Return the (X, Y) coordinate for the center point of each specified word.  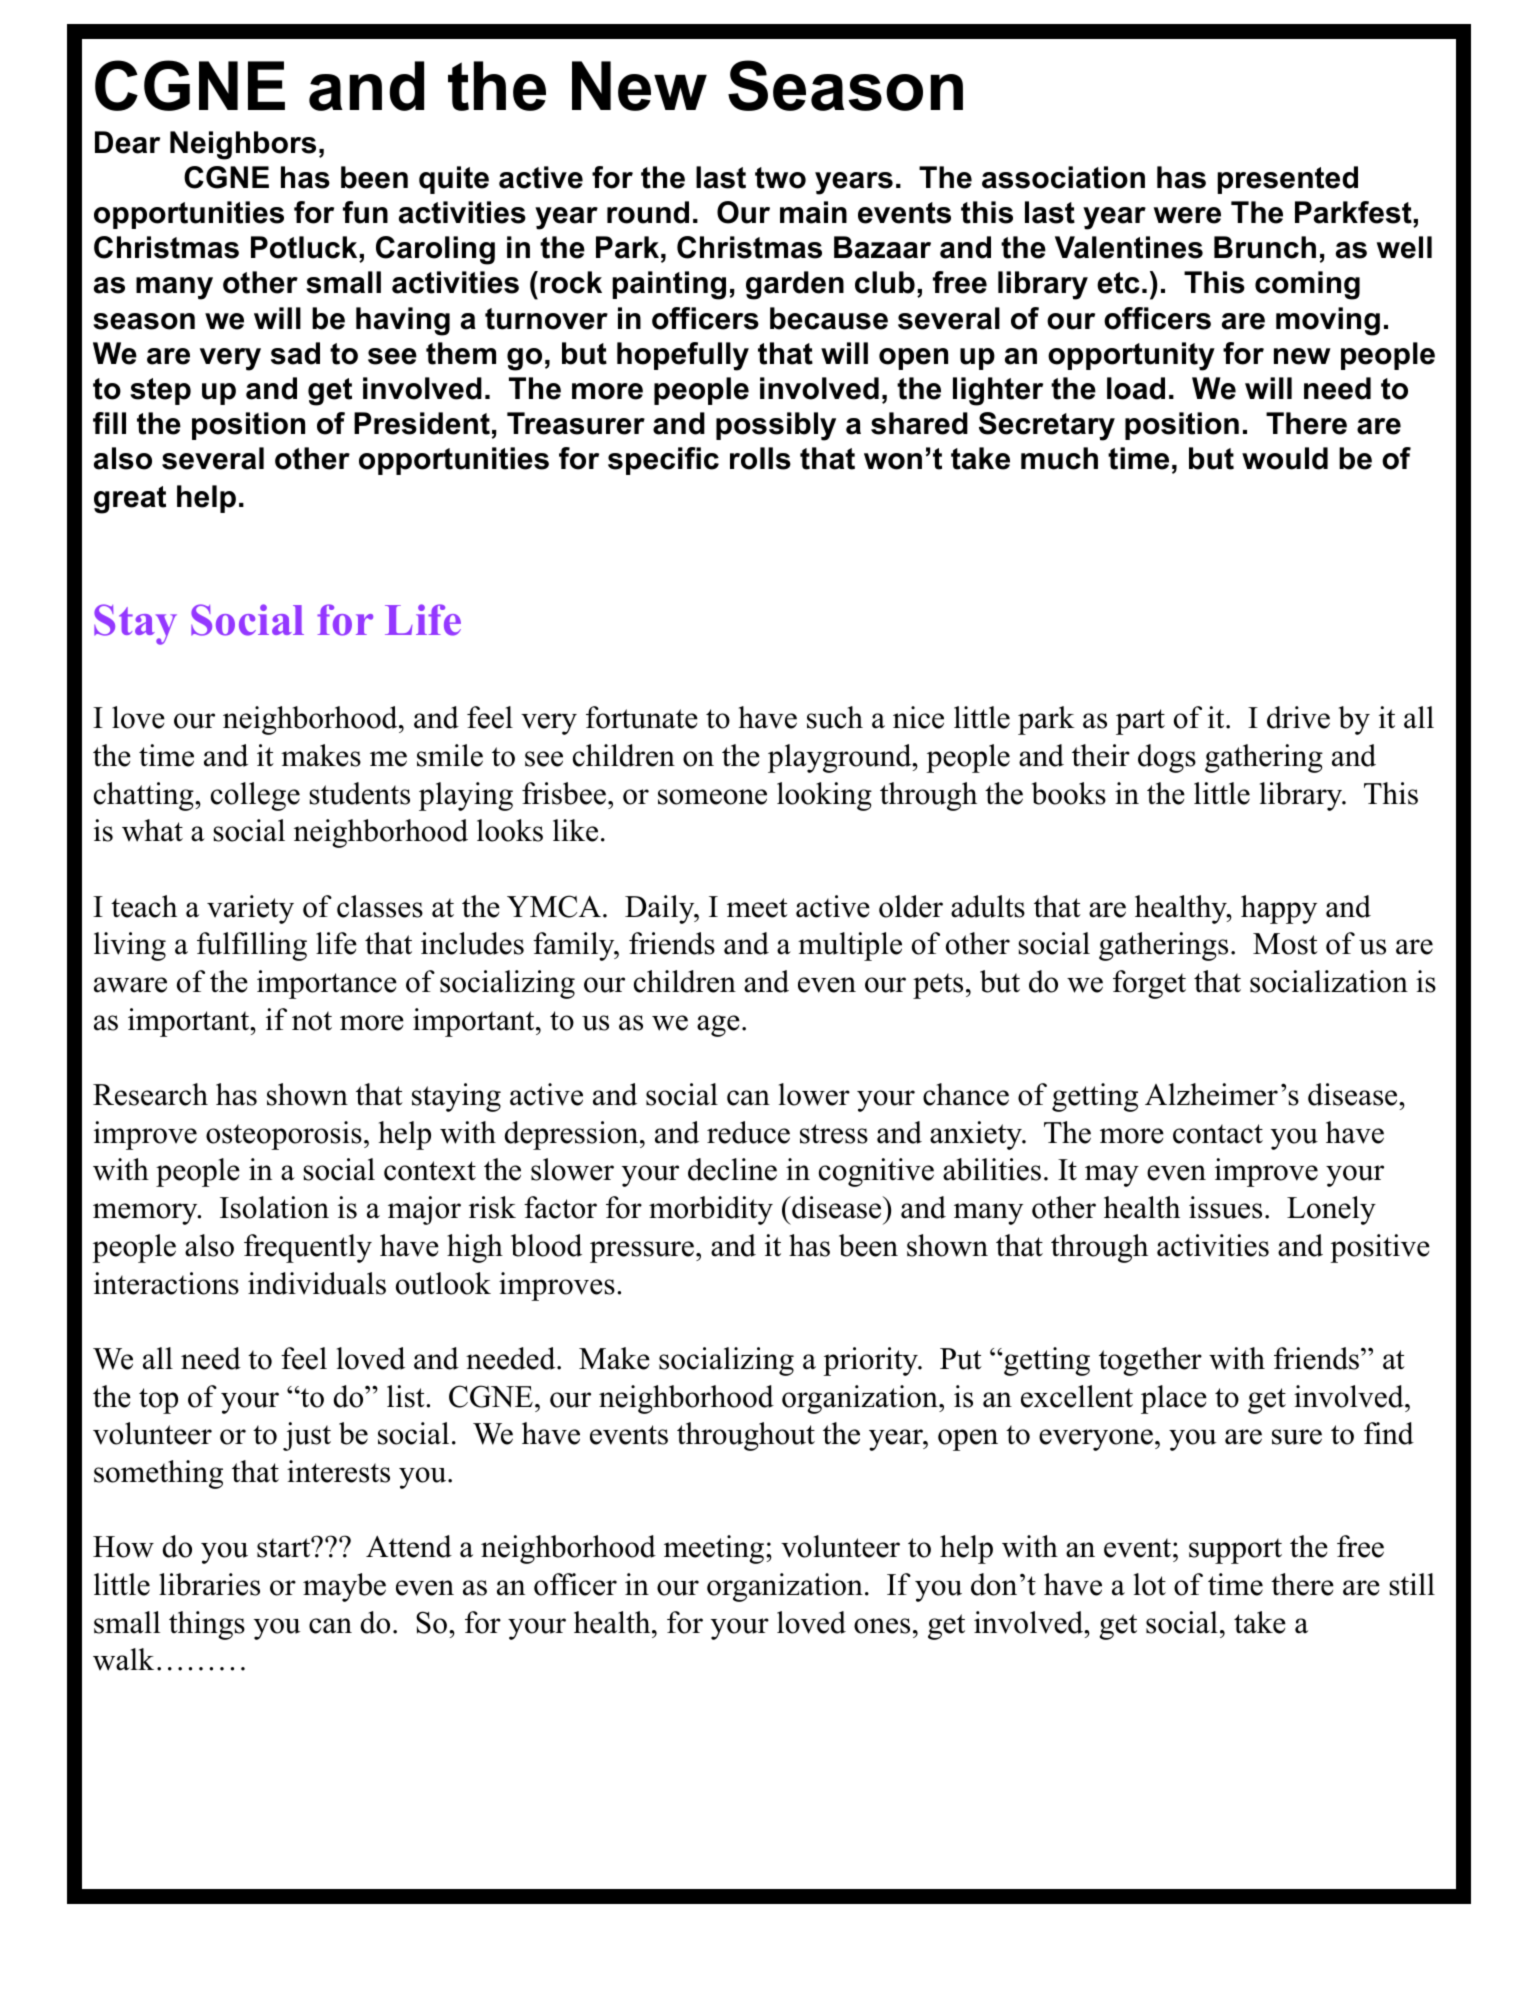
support (1235, 1551)
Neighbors (243, 145)
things (207, 1625)
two (780, 178)
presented (1287, 180)
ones (882, 1626)
